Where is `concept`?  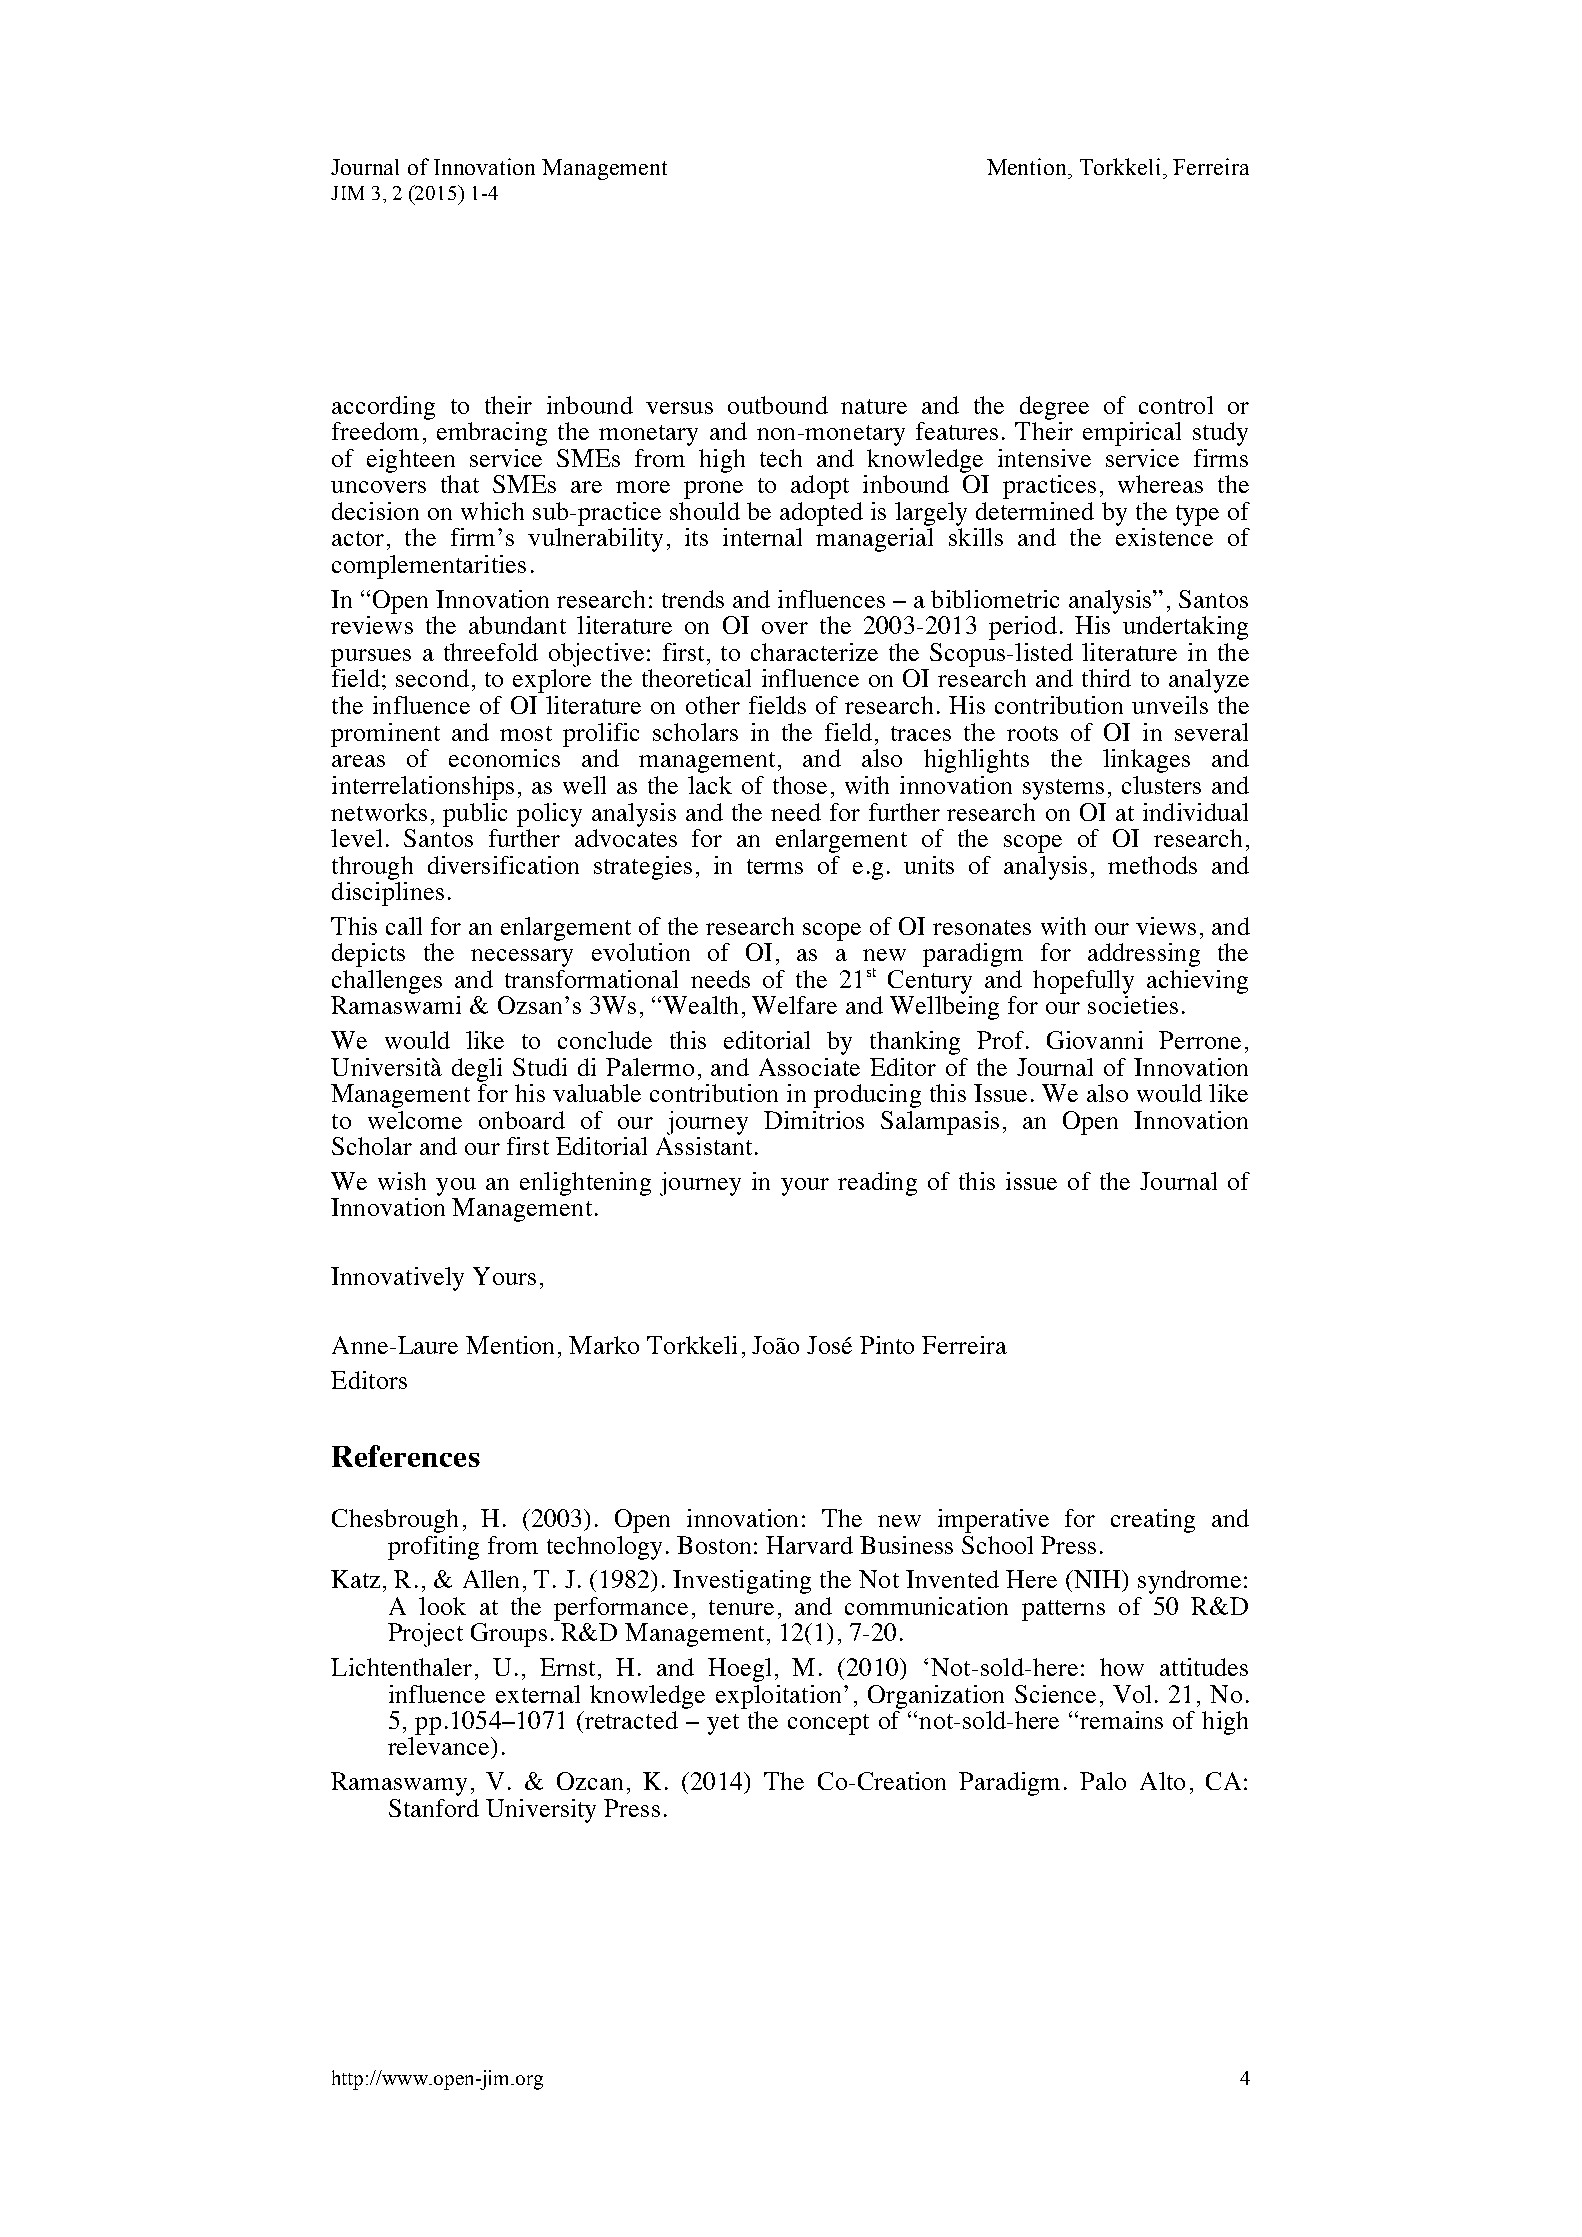
concept is located at coordinates (828, 1724).
